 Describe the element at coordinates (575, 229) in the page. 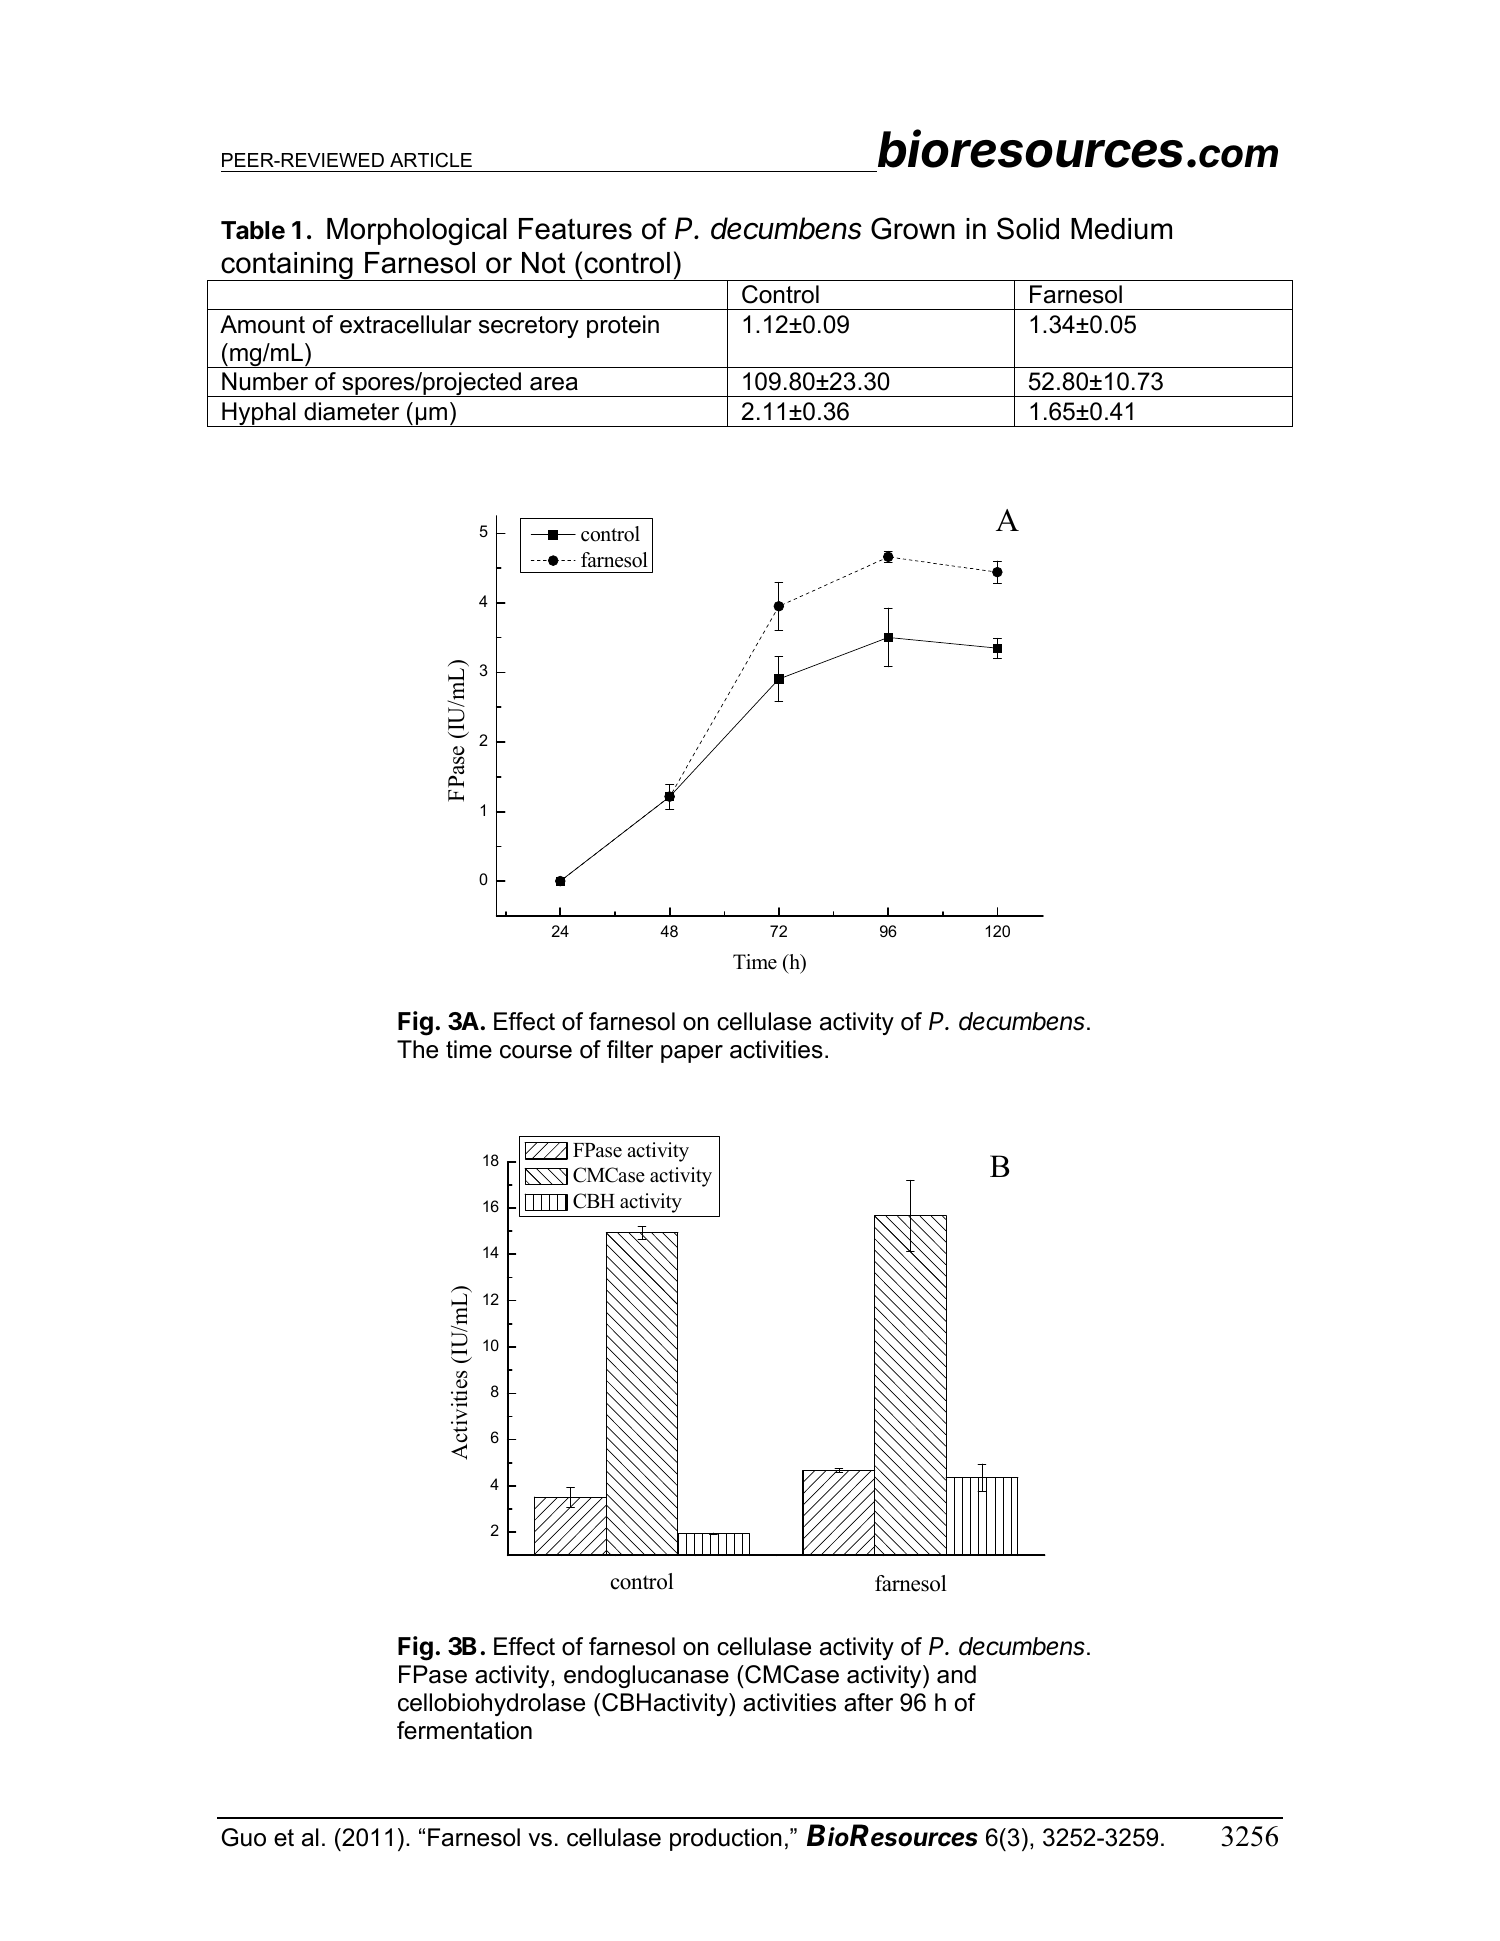

I see `Features` at that location.
